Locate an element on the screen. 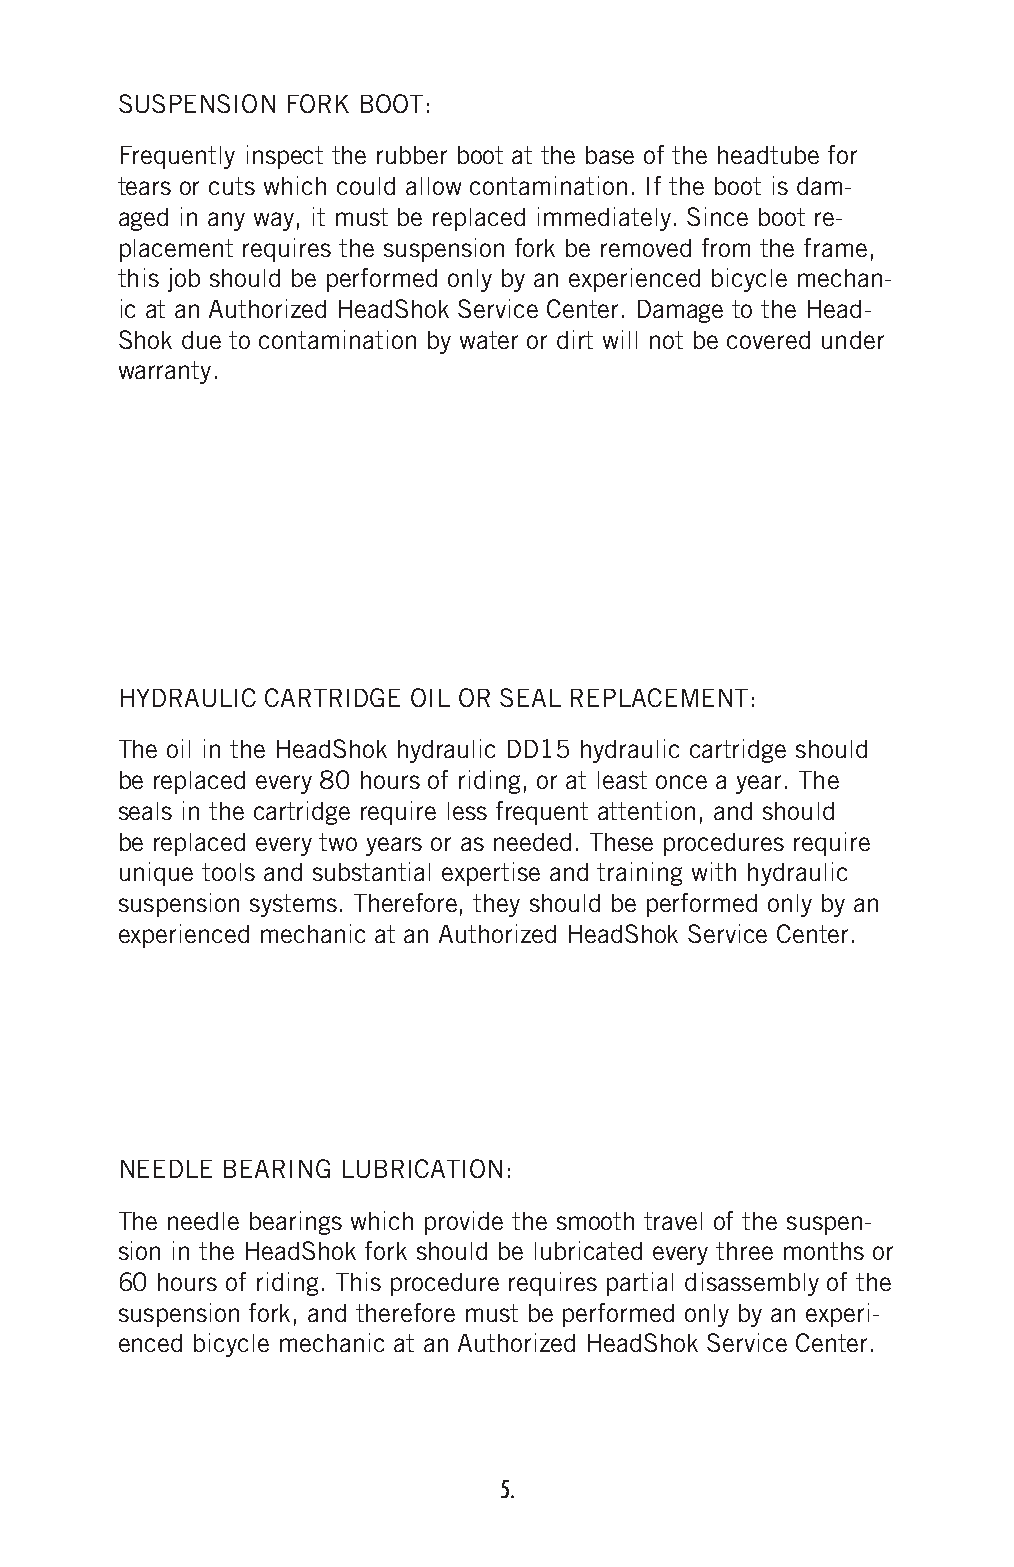  provide is located at coordinates (464, 1223).
